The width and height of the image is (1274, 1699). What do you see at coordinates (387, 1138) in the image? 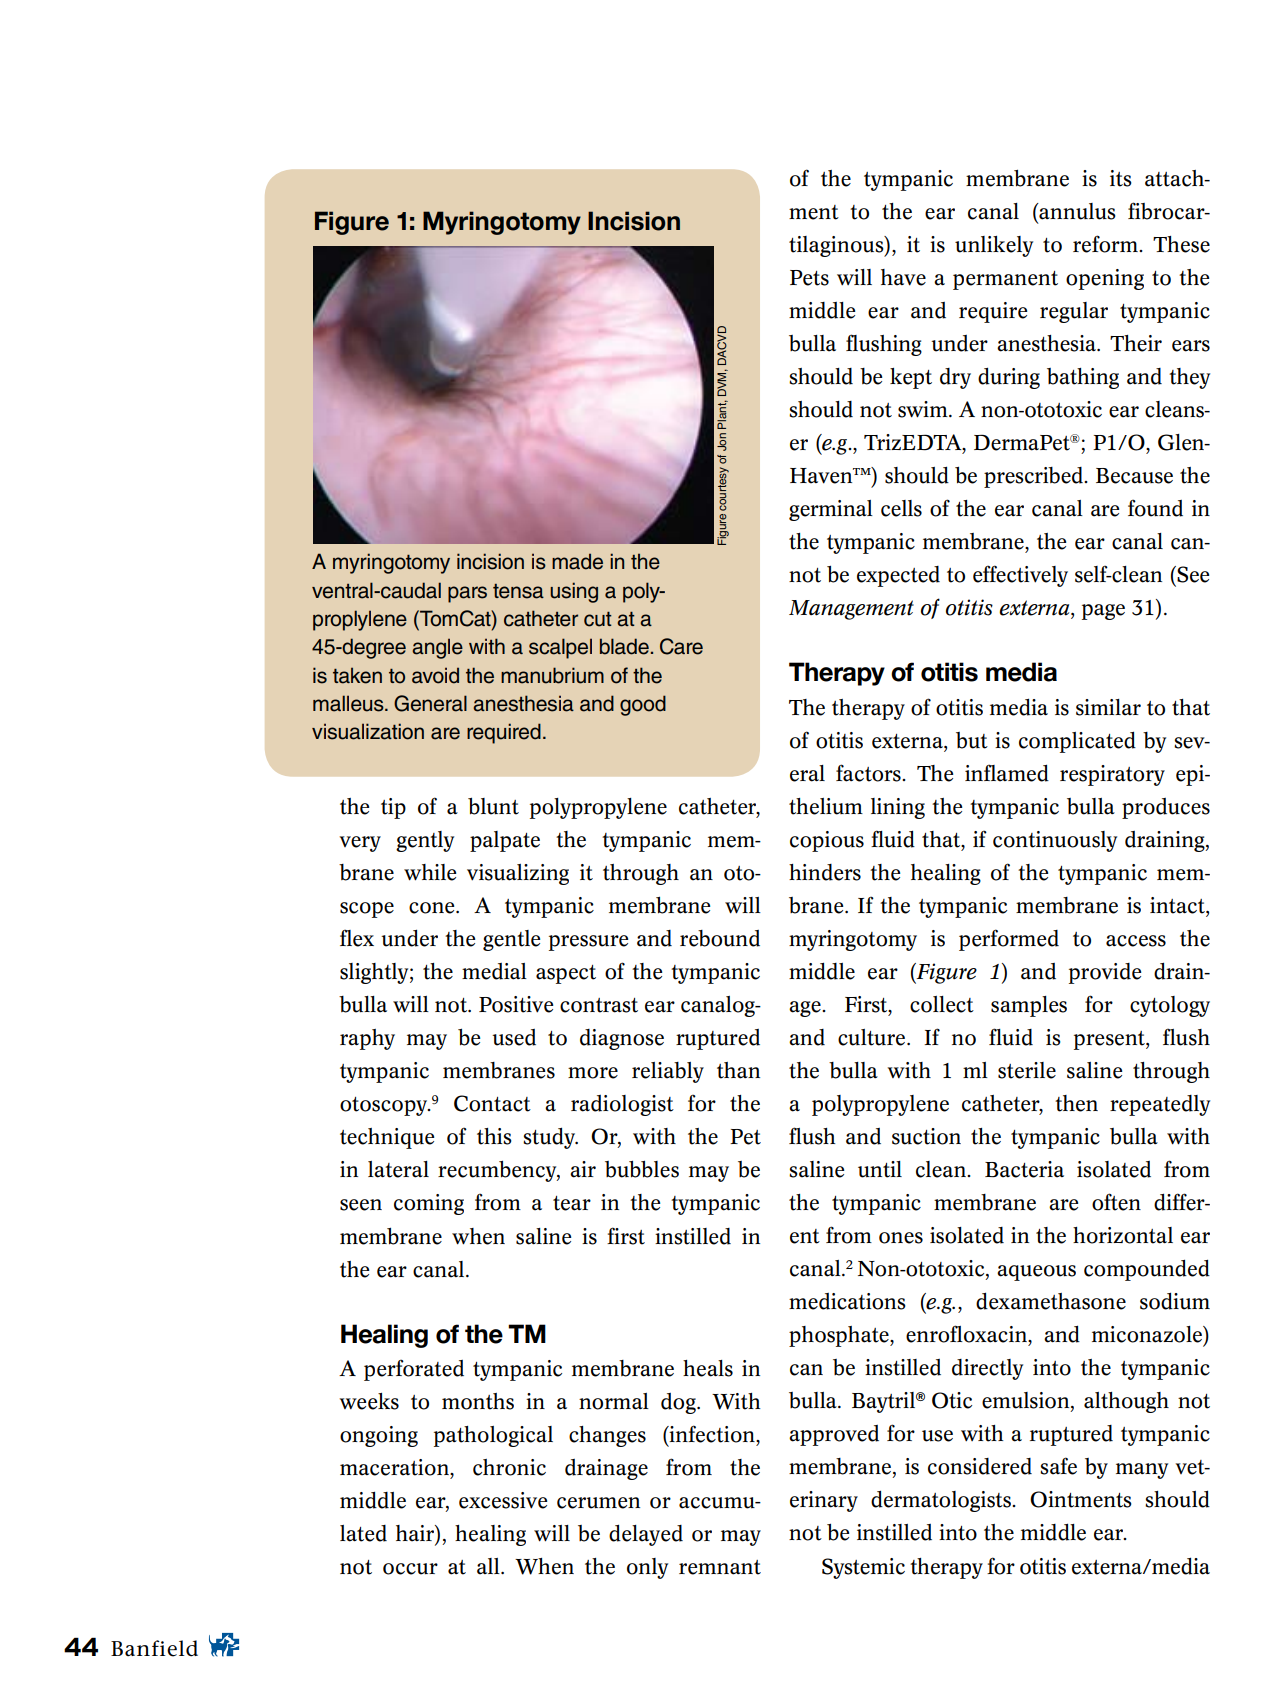
I see `technique` at bounding box center [387, 1138].
